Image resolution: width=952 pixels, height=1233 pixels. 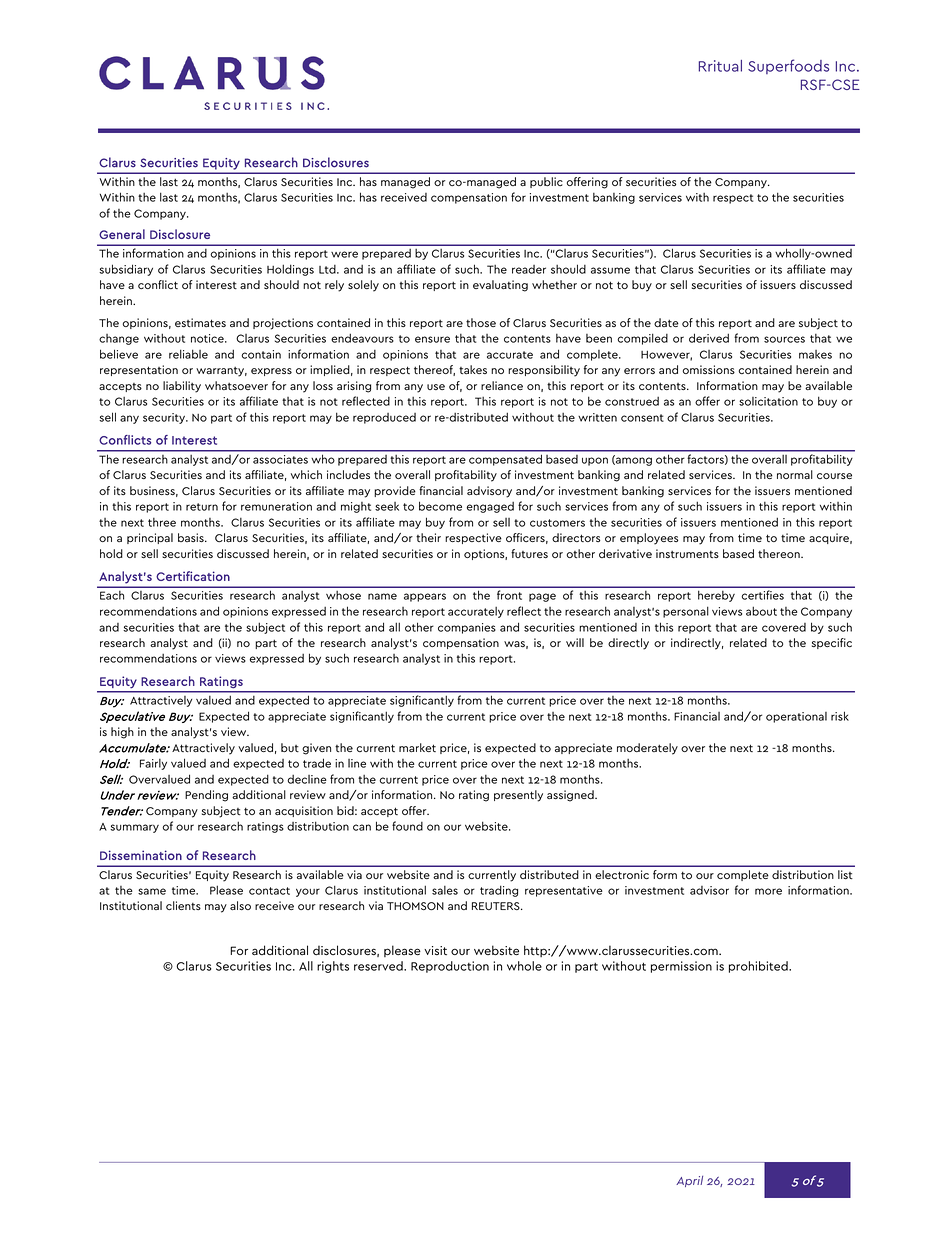 I want to click on sources, so click(x=784, y=339).
